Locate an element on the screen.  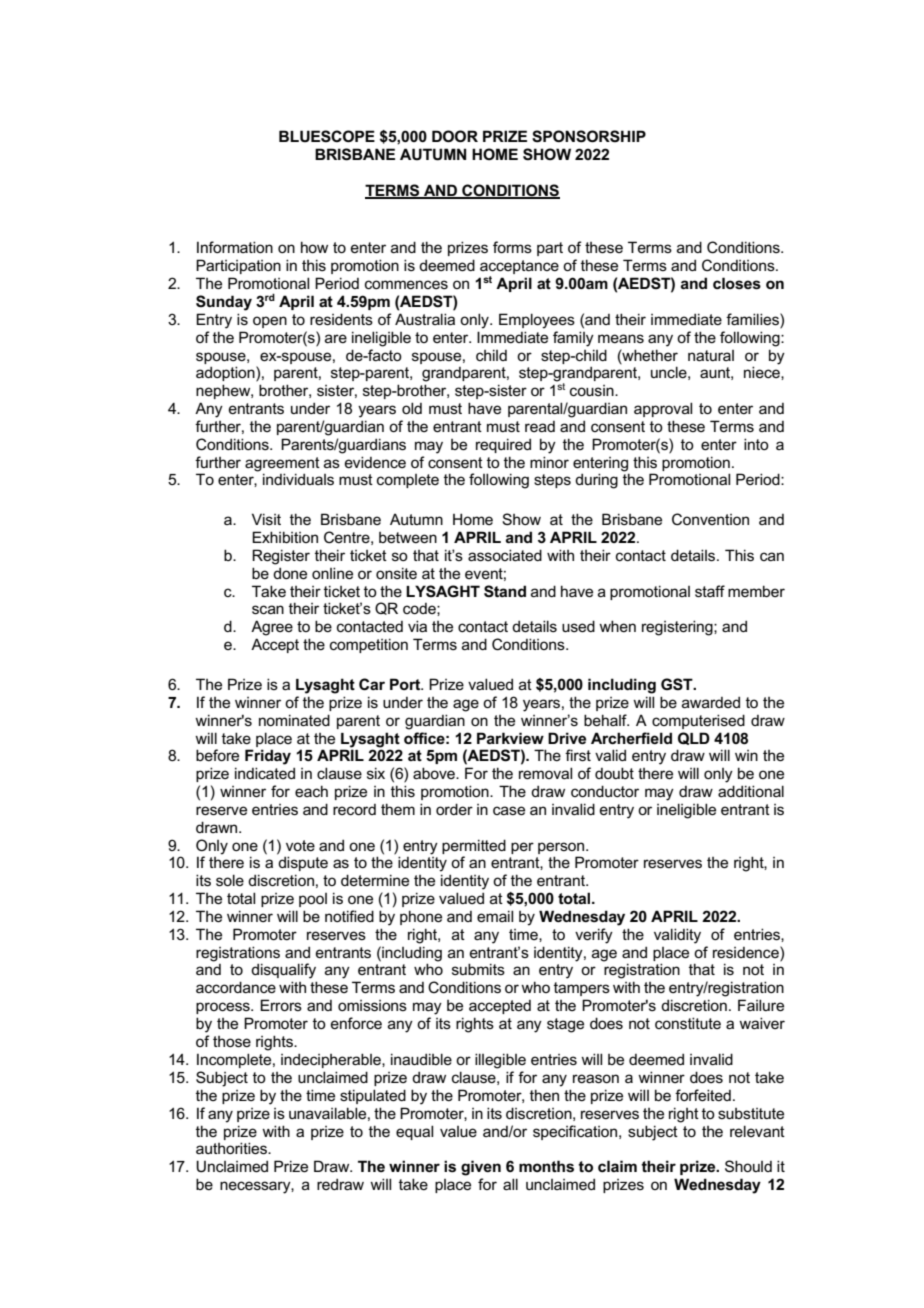
Stand is located at coordinates (505, 591).
